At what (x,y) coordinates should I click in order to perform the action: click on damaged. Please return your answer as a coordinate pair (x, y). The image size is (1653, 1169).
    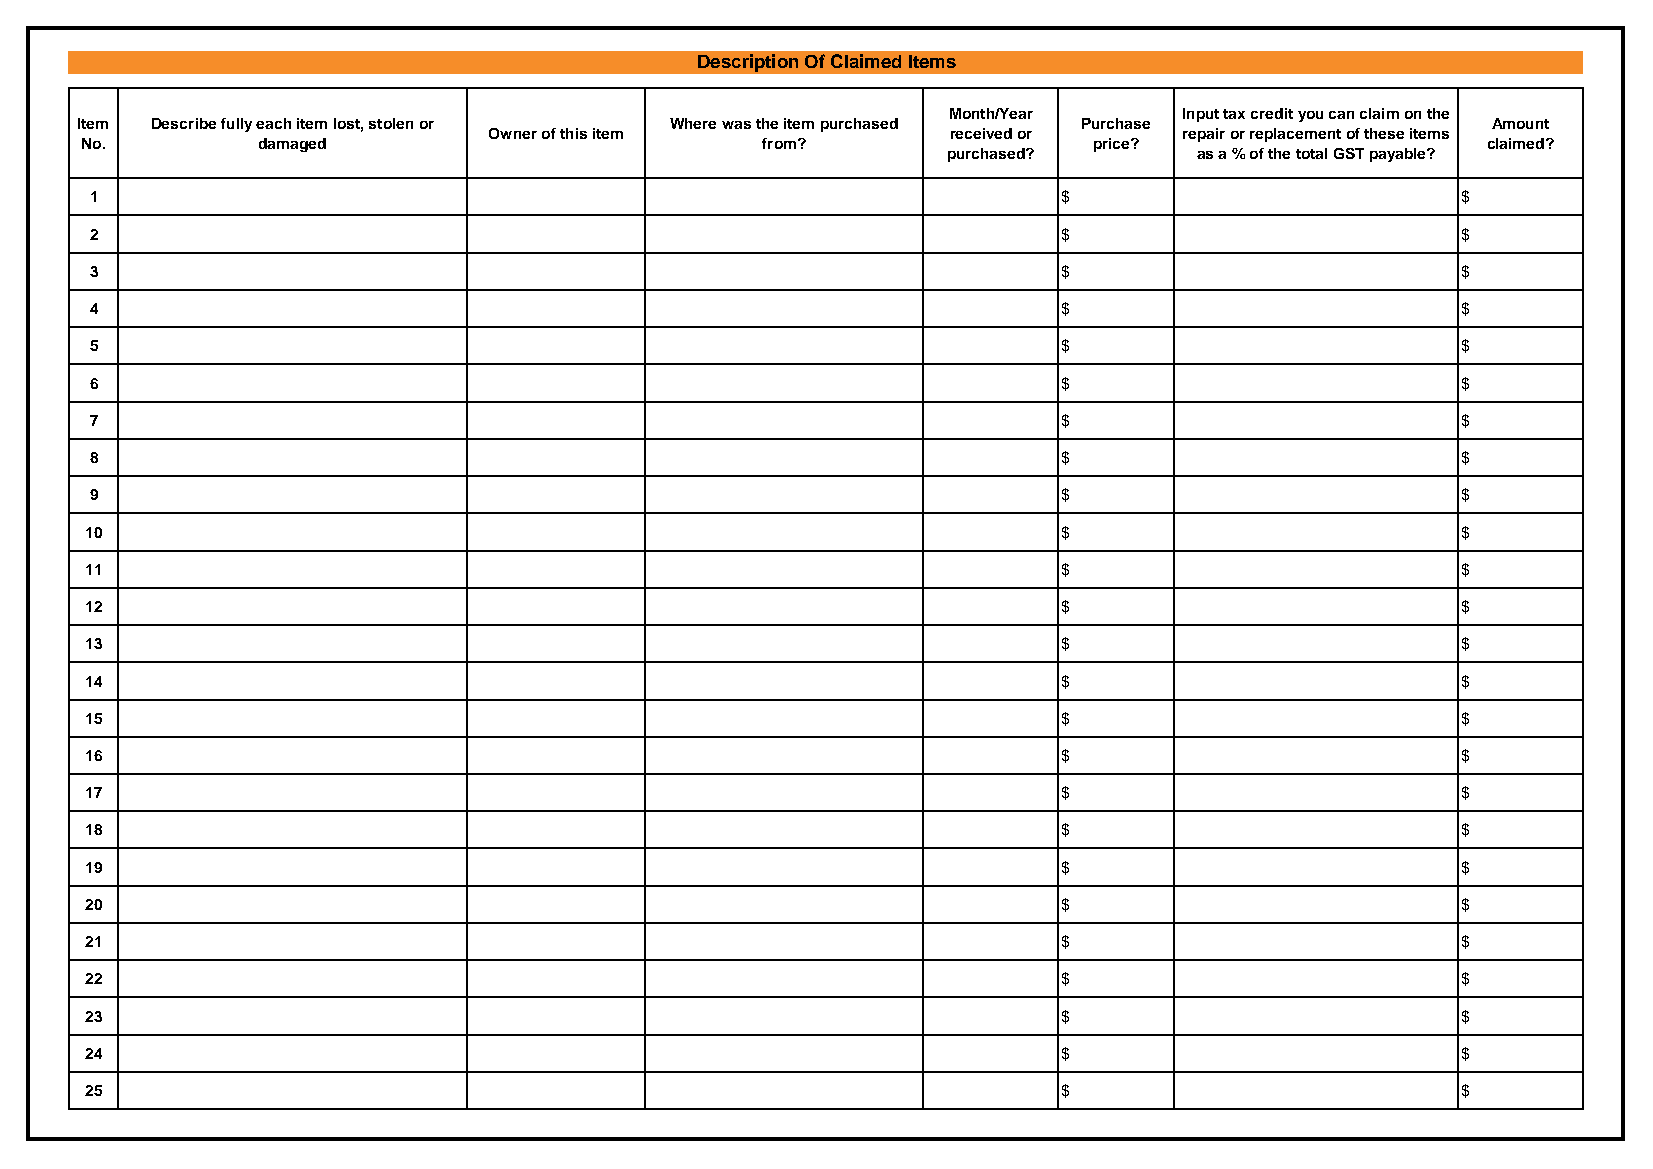
    Looking at the image, I should click on (292, 145).
